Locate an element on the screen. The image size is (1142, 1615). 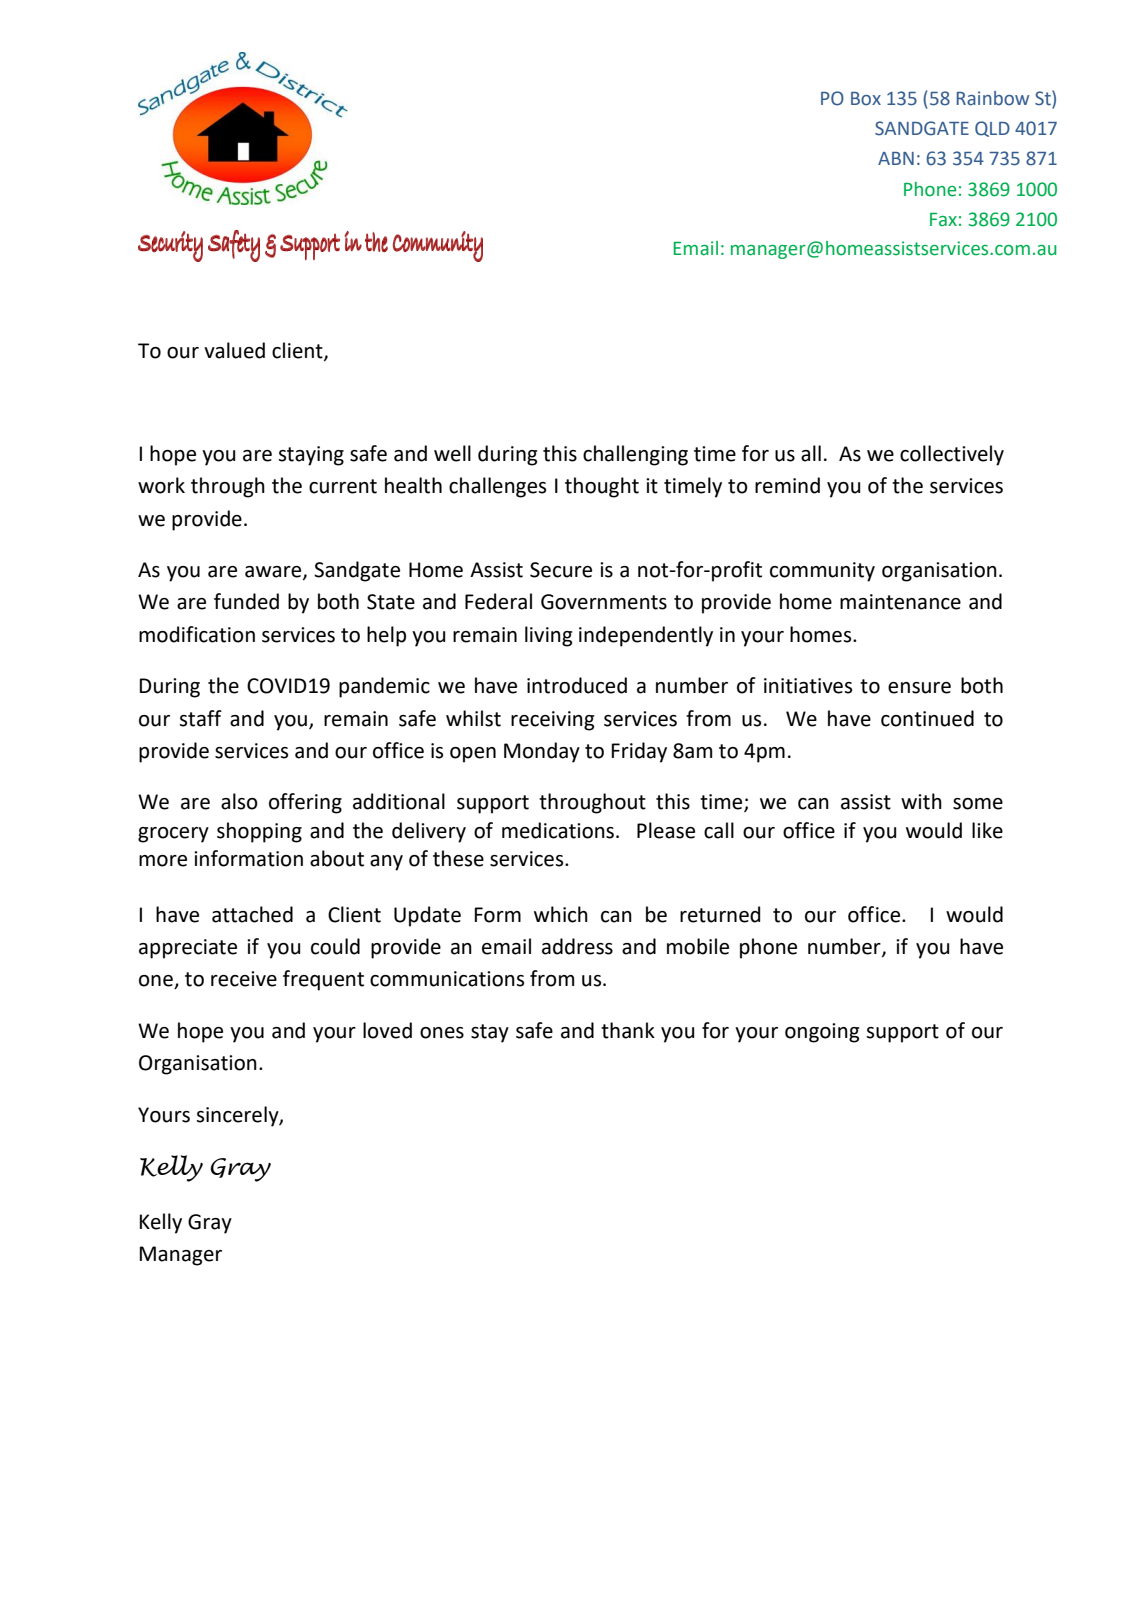
shopping is located at coordinates (259, 832).
